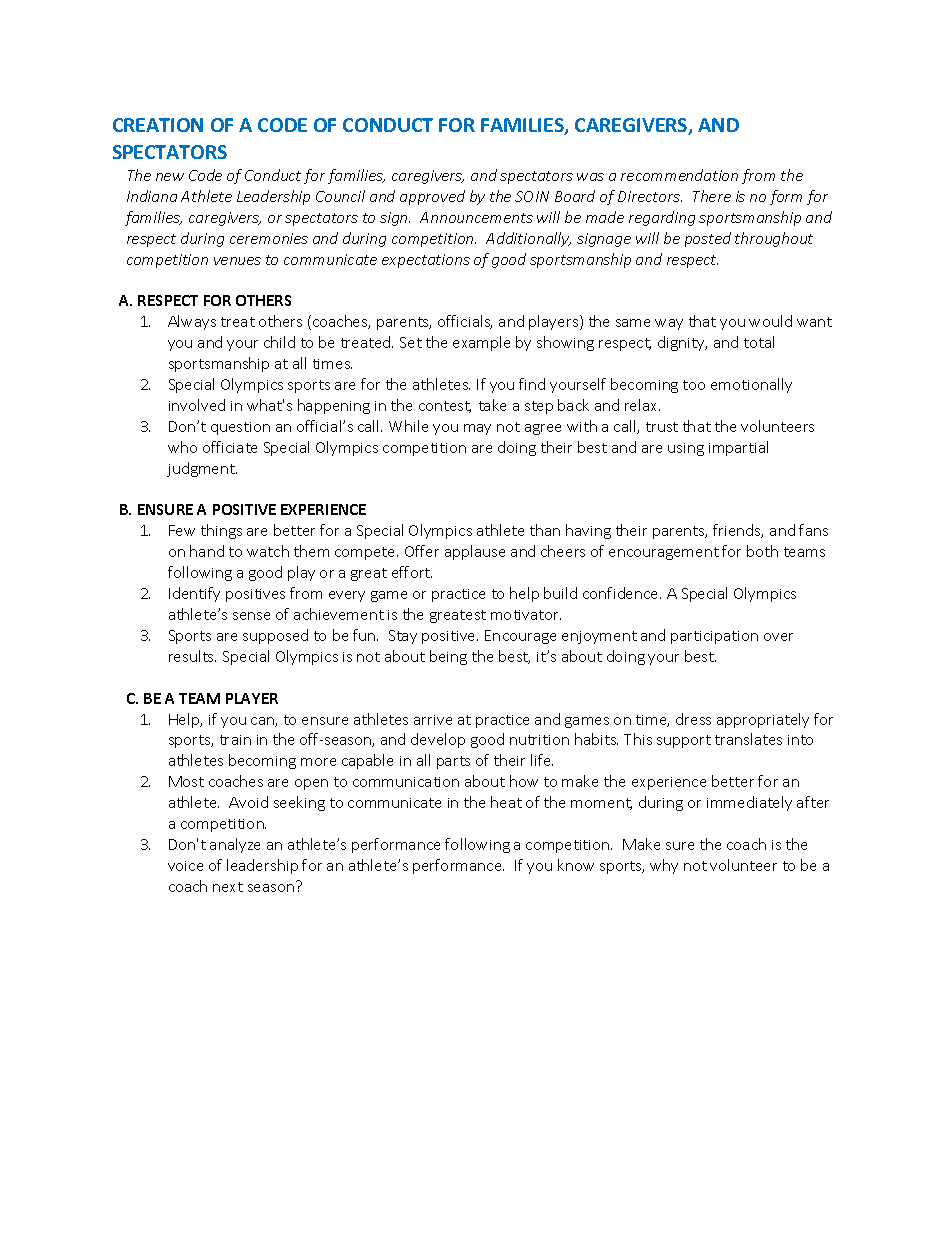 The image size is (952, 1233). What do you see at coordinates (170, 177) in the document?
I see `new` at bounding box center [170, 177].
